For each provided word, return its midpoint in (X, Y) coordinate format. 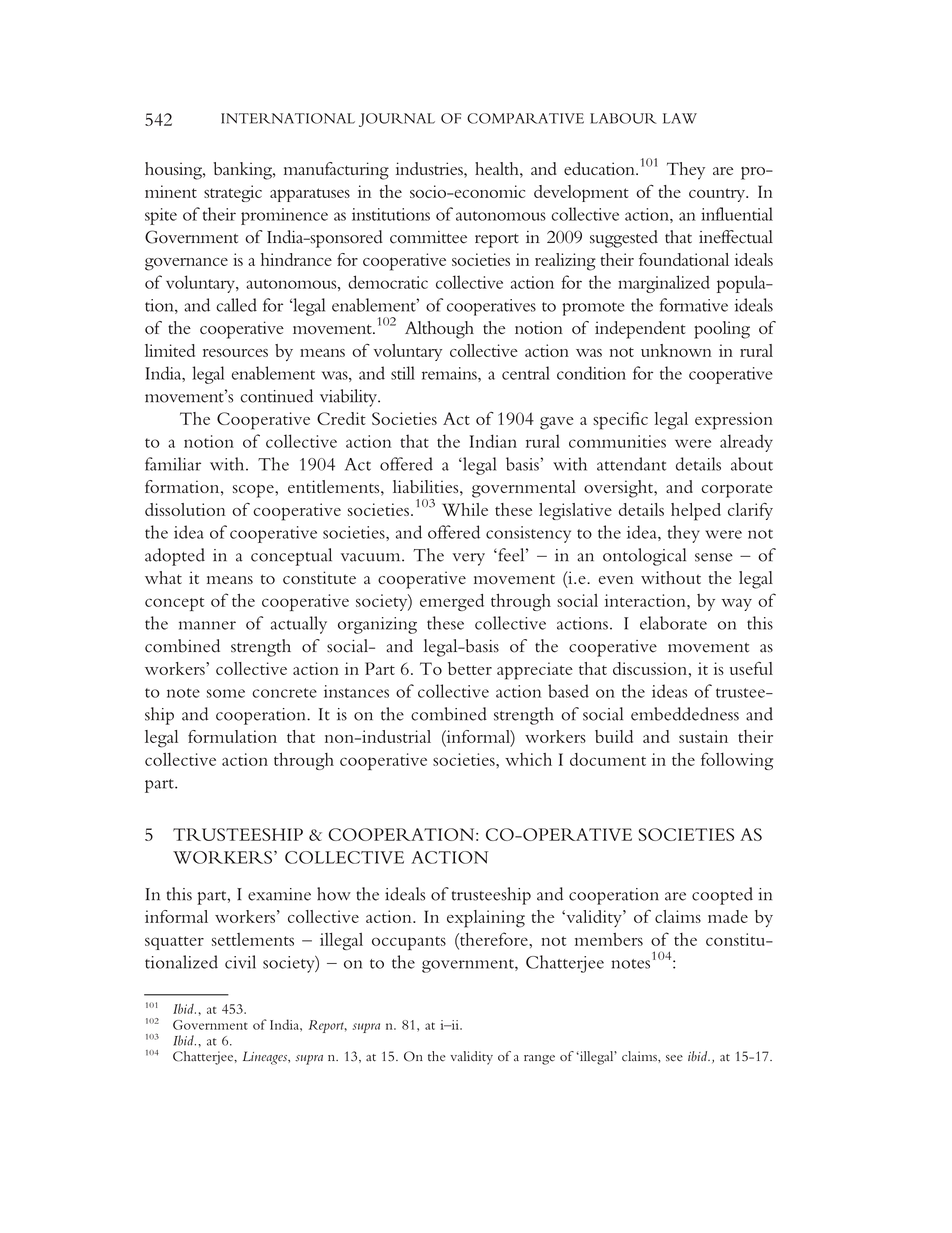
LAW (680, 118)
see (674, 1058)
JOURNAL (397, 120)
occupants (409, 943)
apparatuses (310, 195)
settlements (253, 939)
